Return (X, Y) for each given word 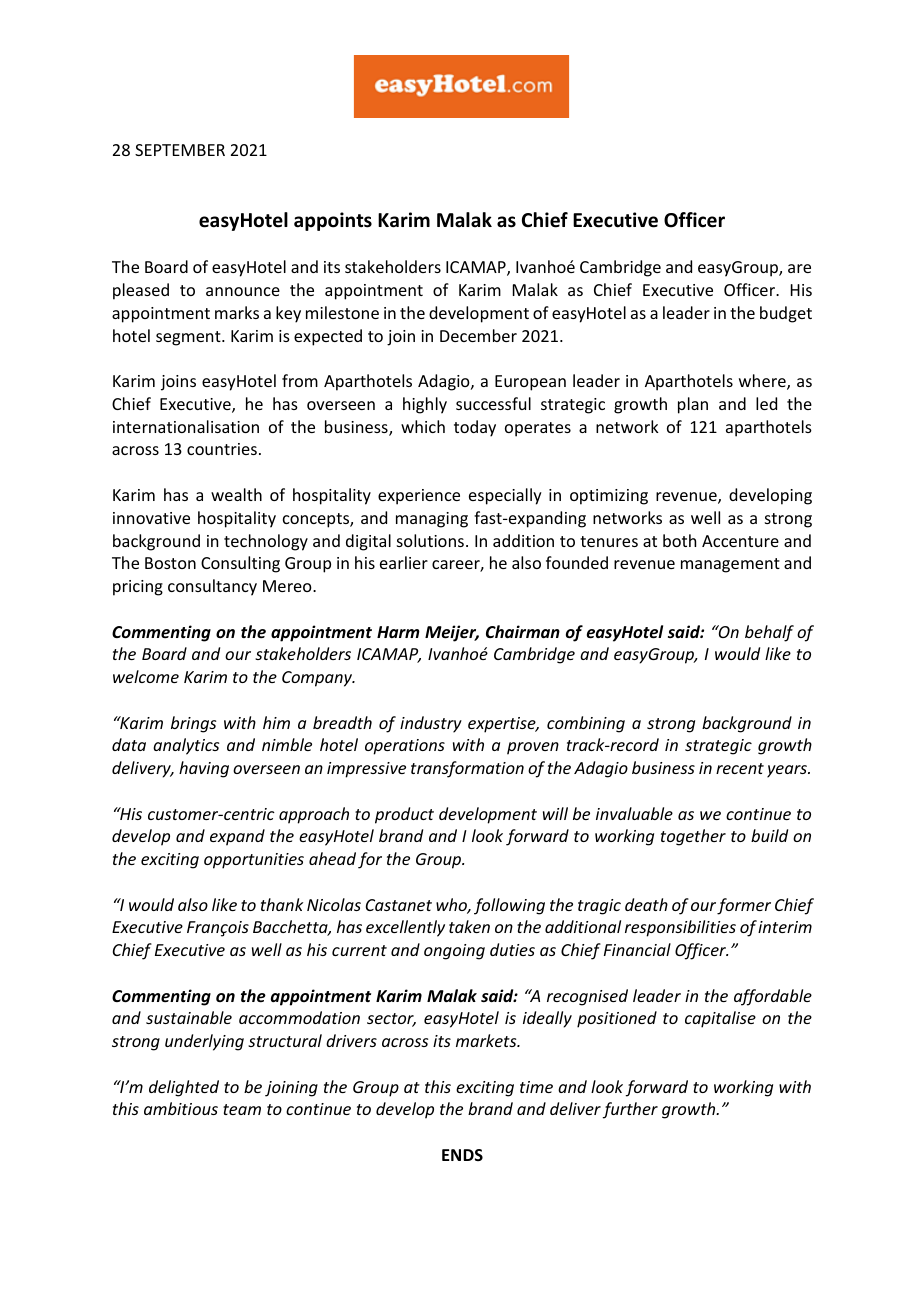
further (630, 1110)
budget (786, 314)
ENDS (462, 1155)
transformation (467, 769)
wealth (236, 494)
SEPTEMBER (180, 150)
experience (419, 497)
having (204, 769)
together (693, 837)
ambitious (181, 1108)
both (679, 540)
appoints (333, 221)
